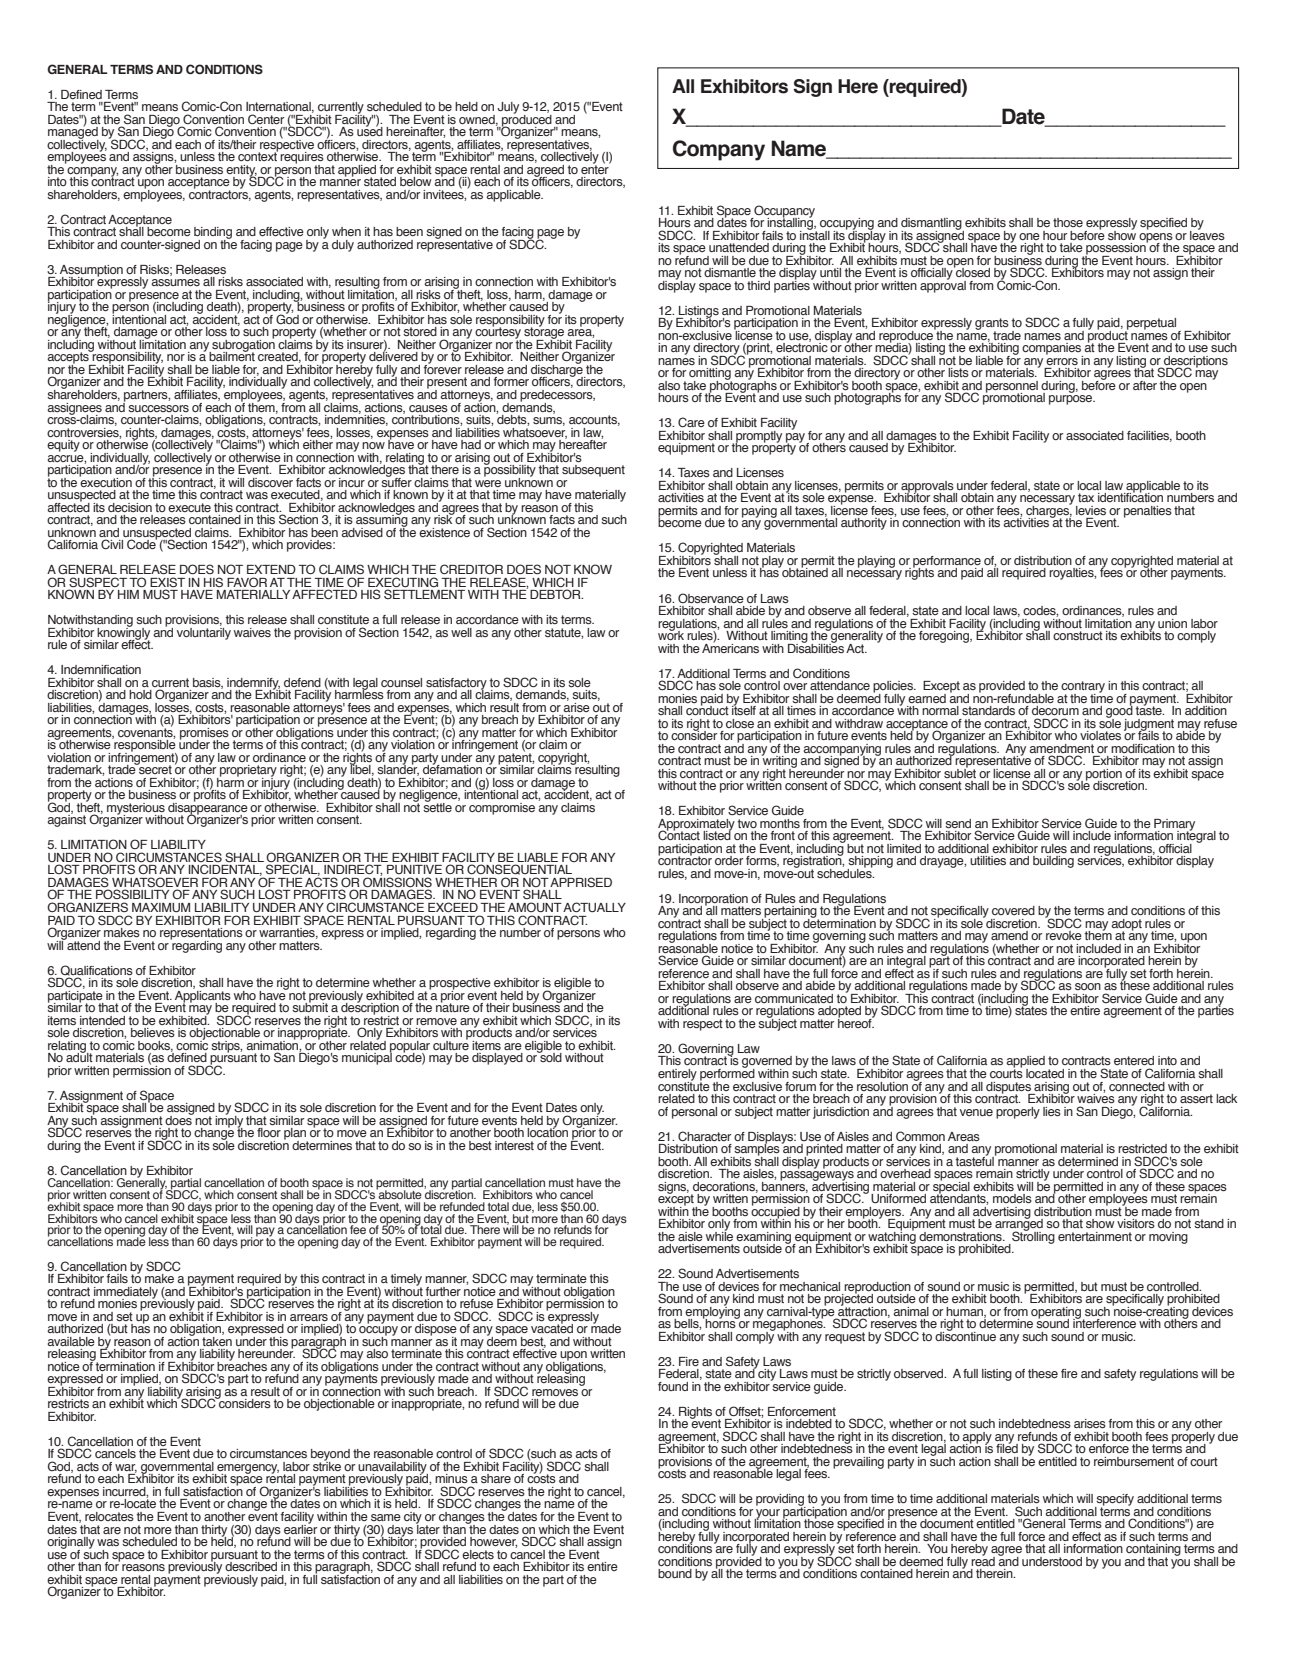 This document has width=1298, height=1680. What do you see at coordinates (258, 155) in the document?
I see `context` at bounding box center [258, 155].
